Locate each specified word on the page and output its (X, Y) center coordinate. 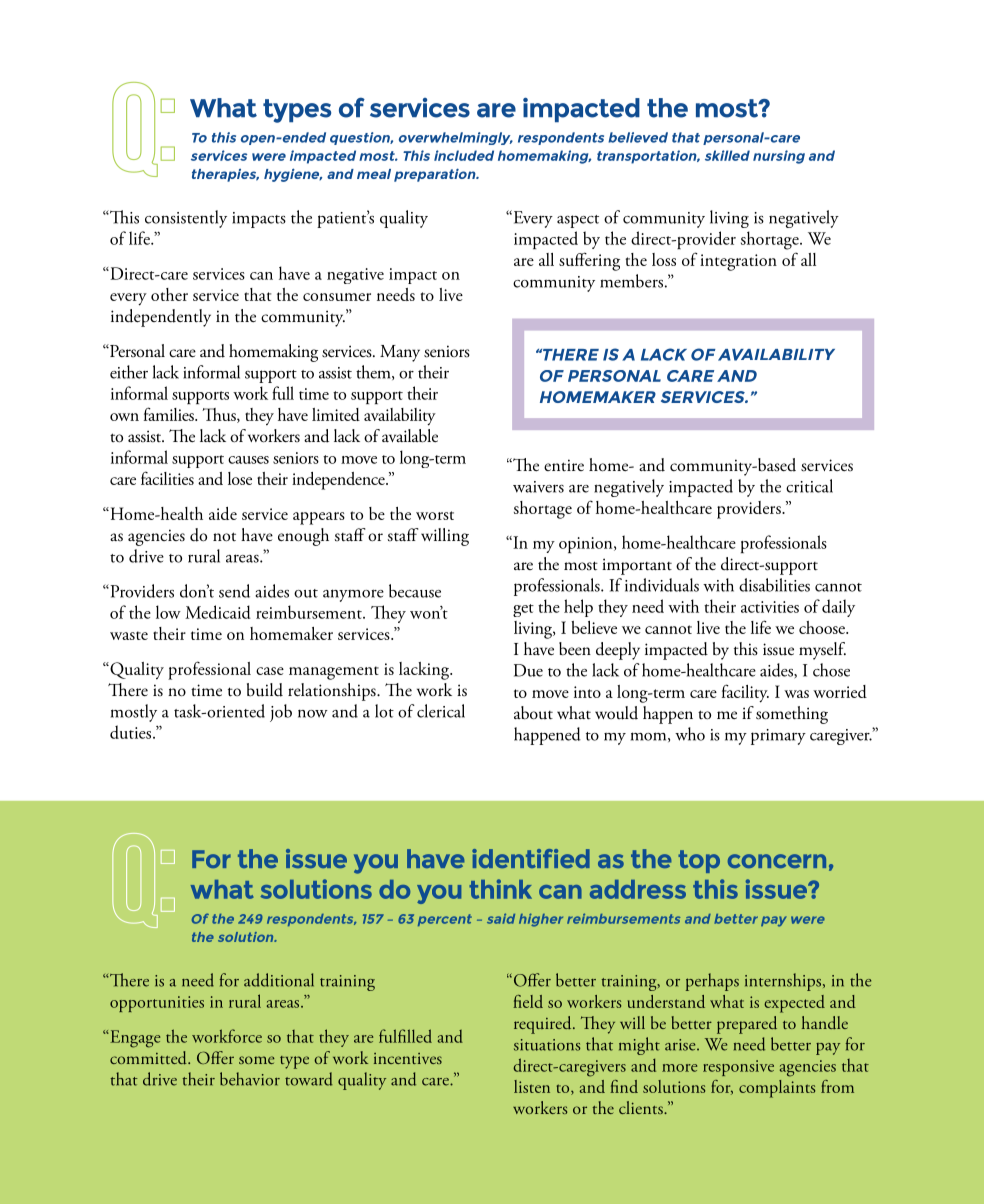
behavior (250, 1079)
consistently (186, 219)
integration (738, 262)
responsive (738, 1068)
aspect (578, 221)
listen (532, 1086)
